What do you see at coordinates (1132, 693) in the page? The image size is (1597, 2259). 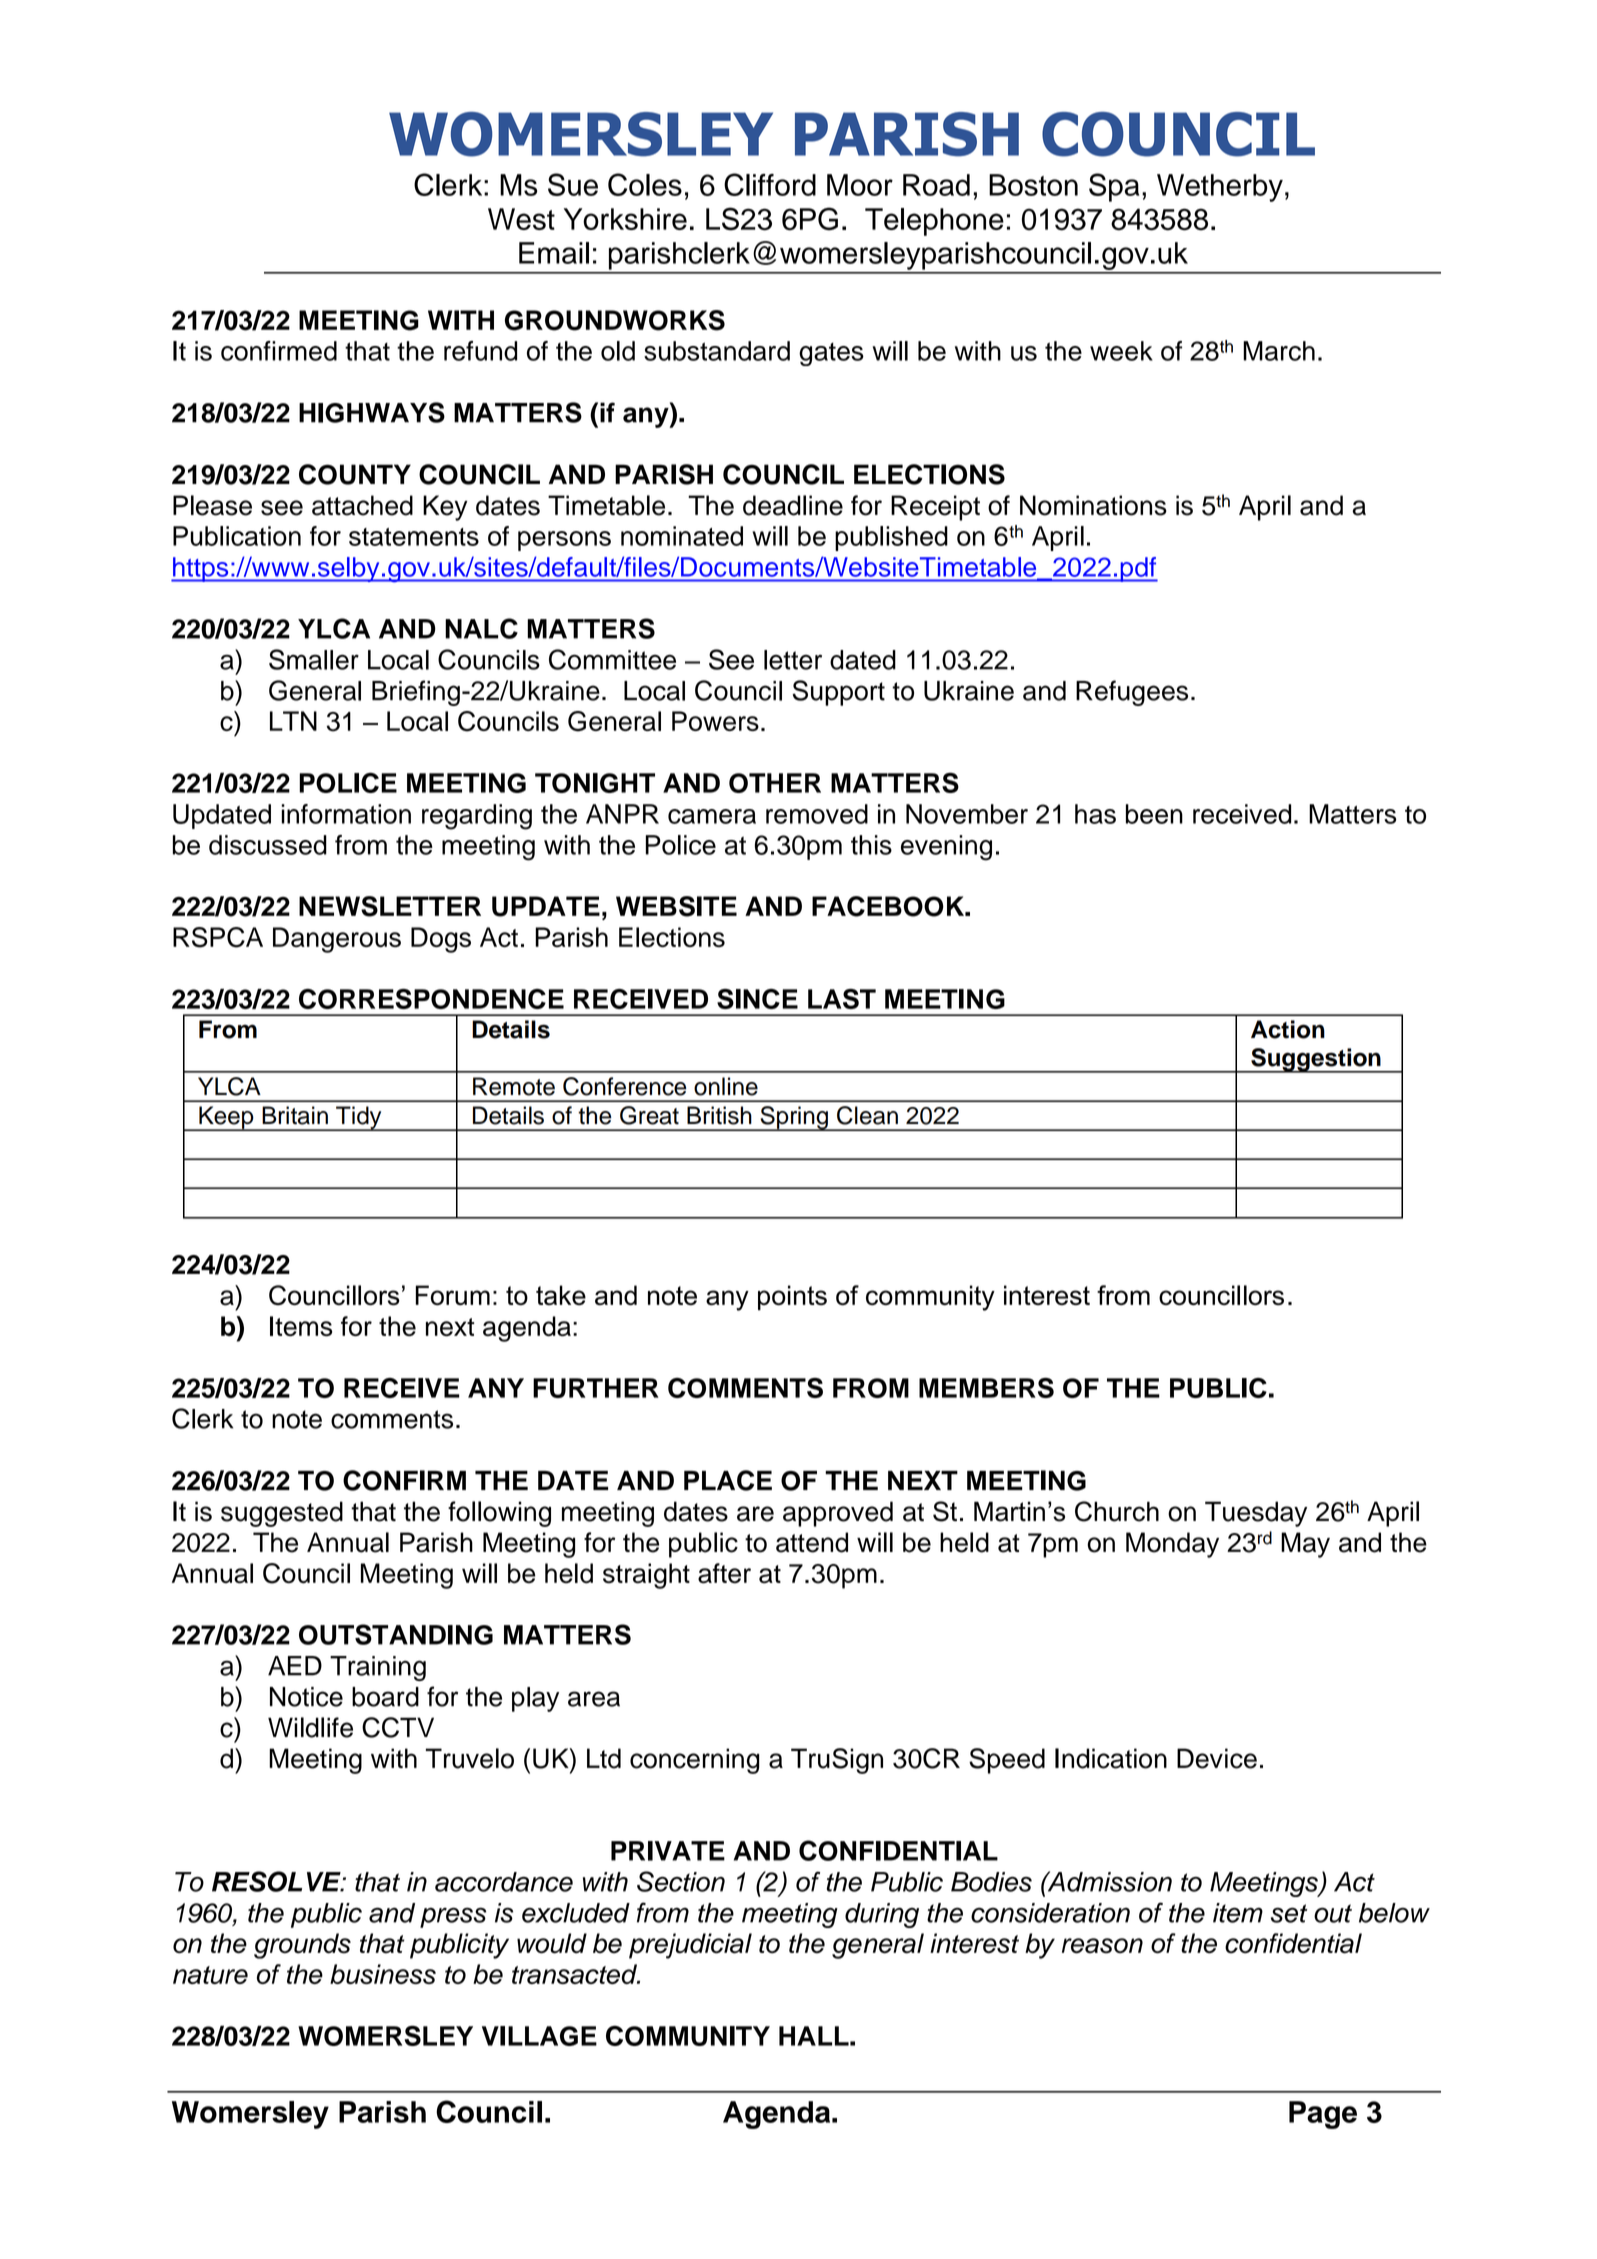 I see `Refugees` at bounding box center [1132, 693].
